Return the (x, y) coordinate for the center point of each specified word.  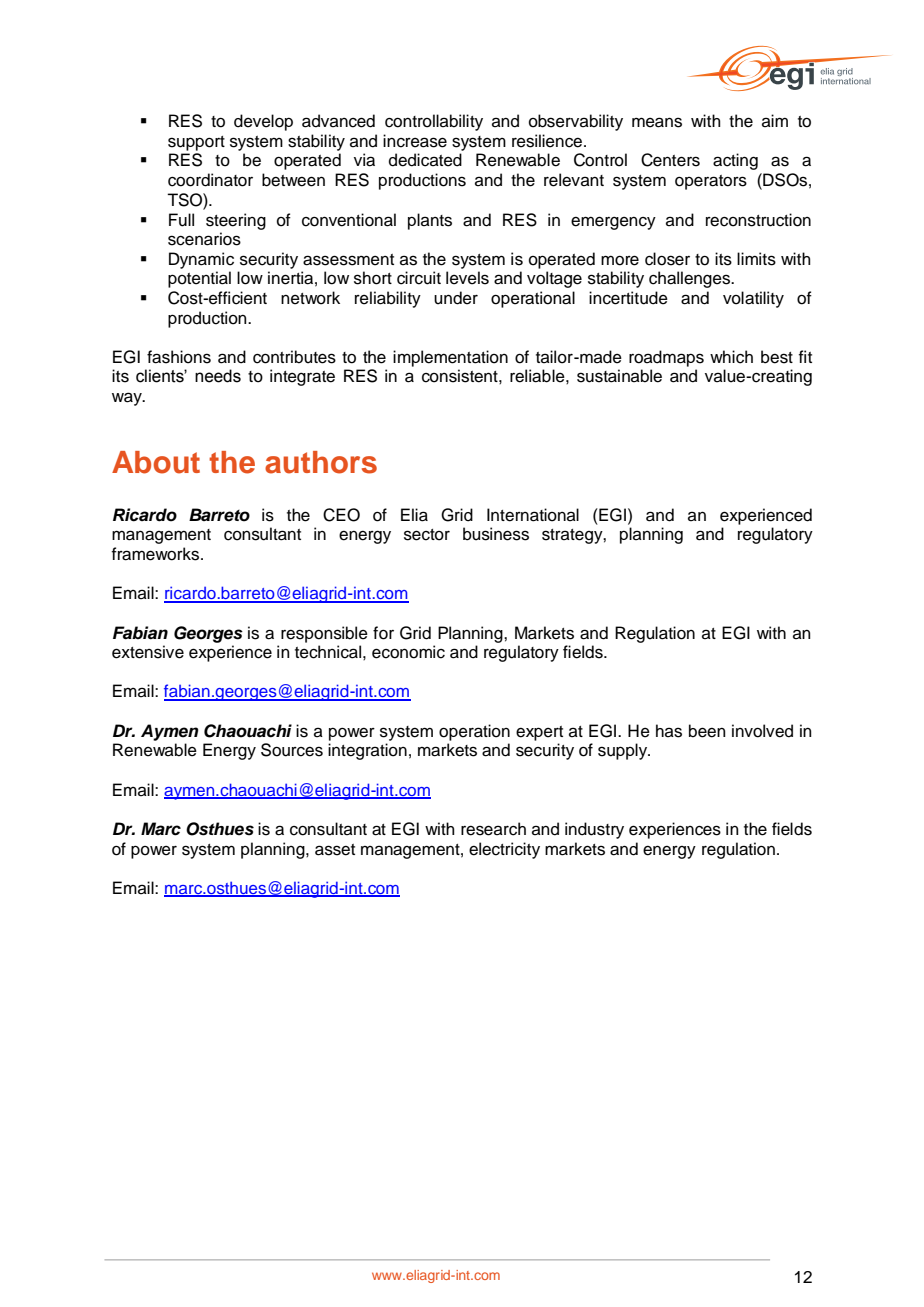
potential (199, 279)
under (456, 298)
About (156, 462)
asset (335, 850)
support (196, 143)
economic (408, 652)
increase (415, 141)
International (533, 515)
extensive (148, 652)
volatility (753, 299)
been (707, 731)
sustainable (619, 376)
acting (735, 161)
